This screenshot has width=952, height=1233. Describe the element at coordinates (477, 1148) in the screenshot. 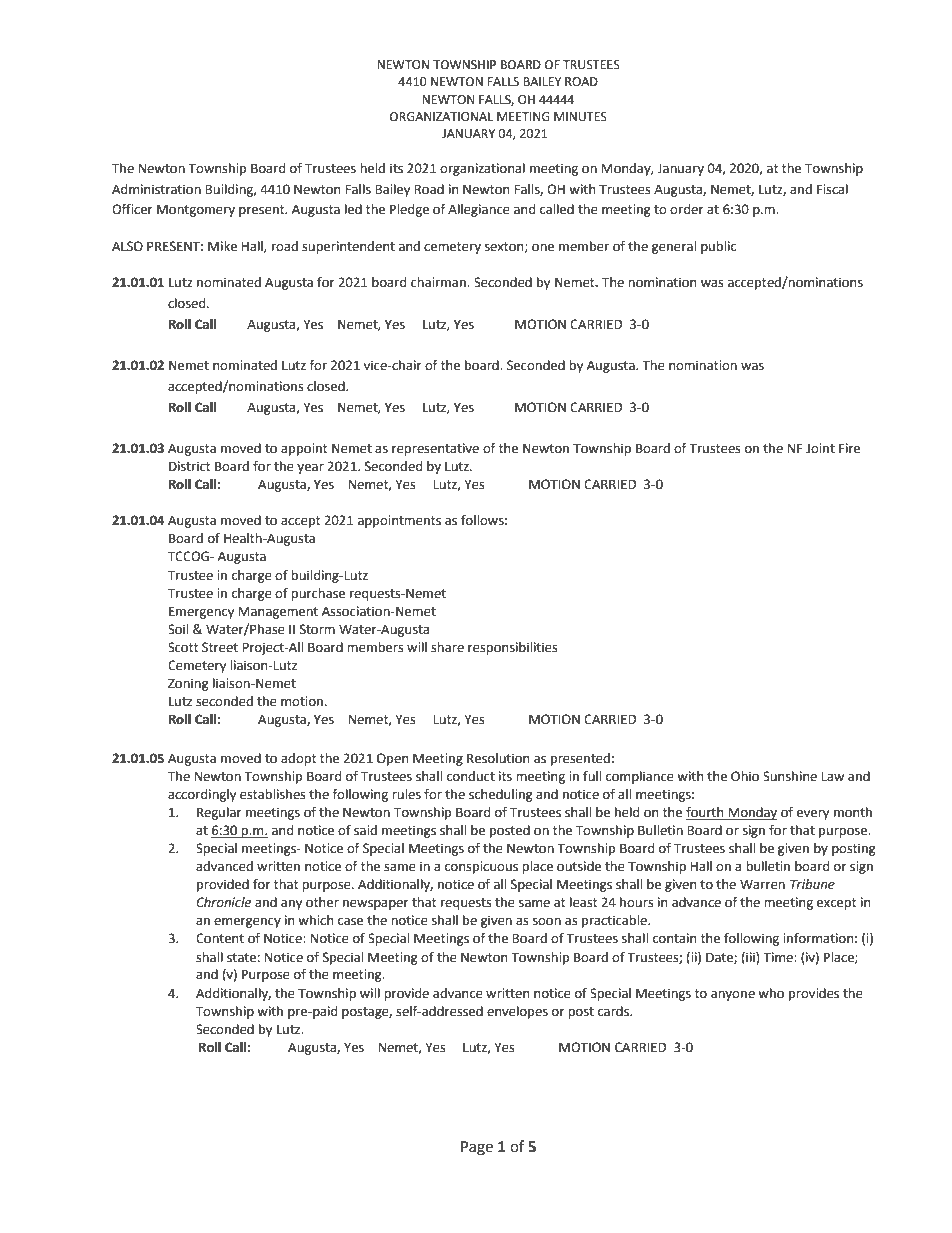

I see `Page` at that location.
